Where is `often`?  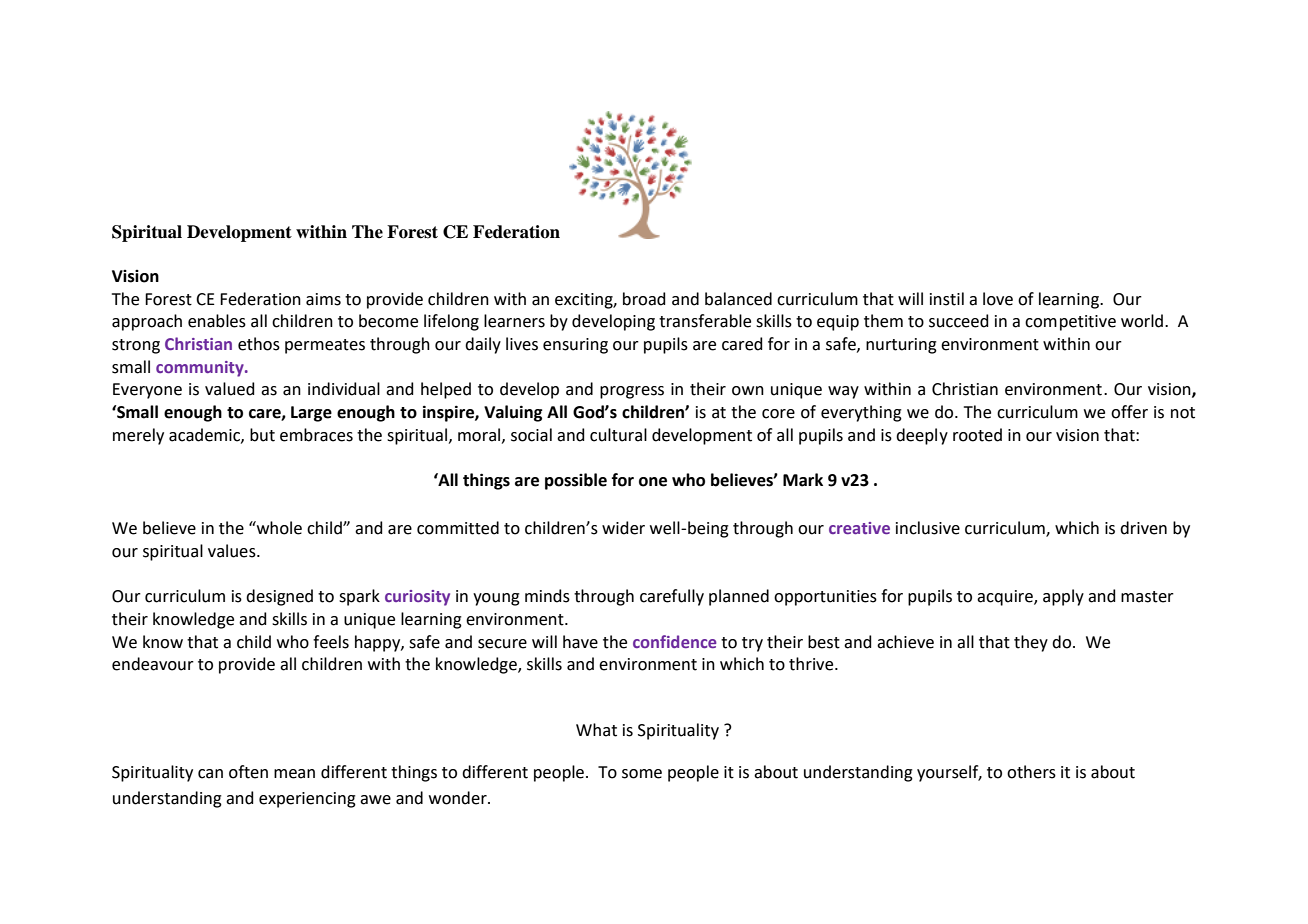 often is located at coordinates (248, 772).
